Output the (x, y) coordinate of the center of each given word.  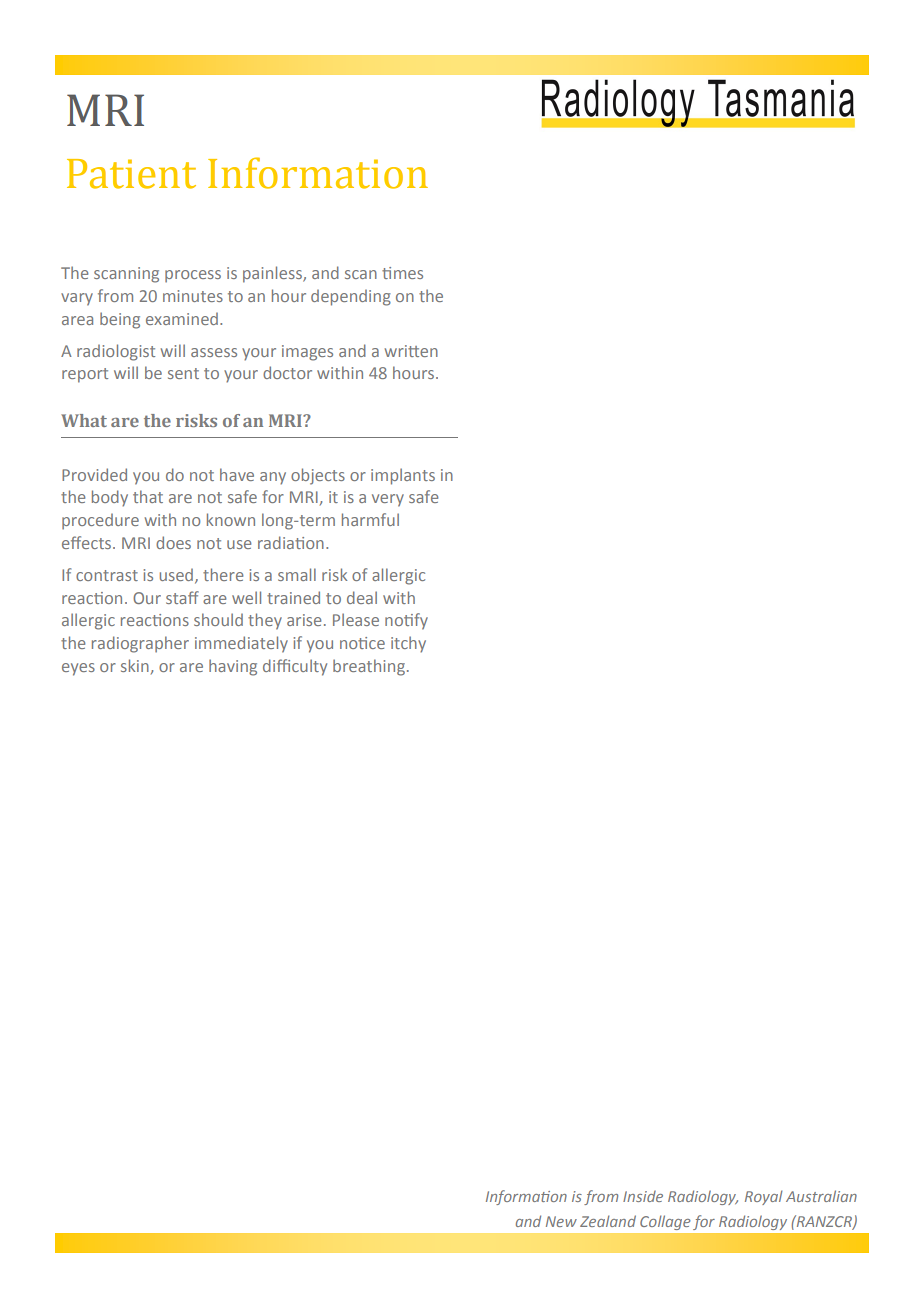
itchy (408, 644)
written (411, 351)
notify (406, 621)
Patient (131, 174)
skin (135, 665)
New (561, 1221)
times (402, 273)
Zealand (608, 1221)
